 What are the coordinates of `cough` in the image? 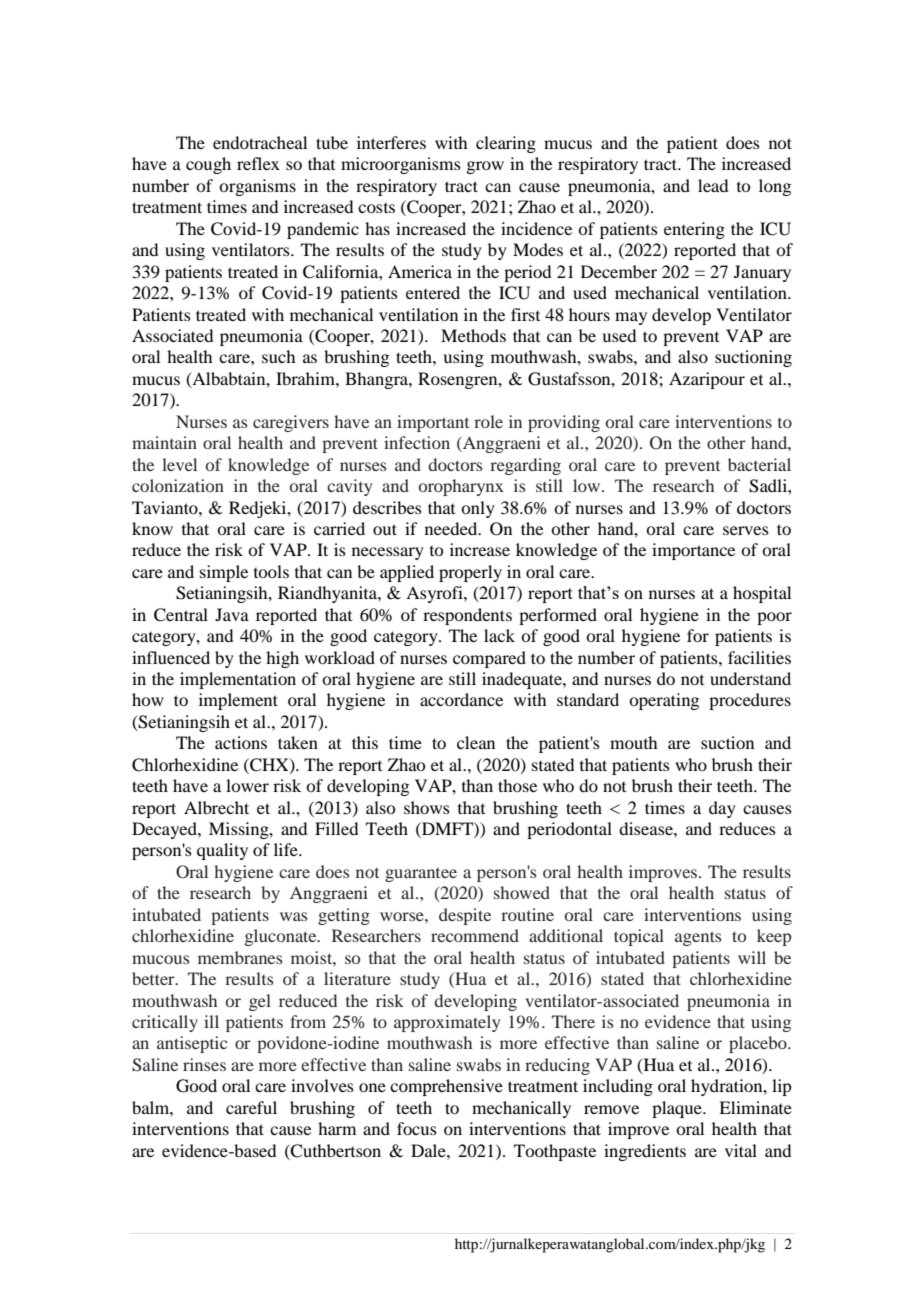 It's located at (208, 165).
